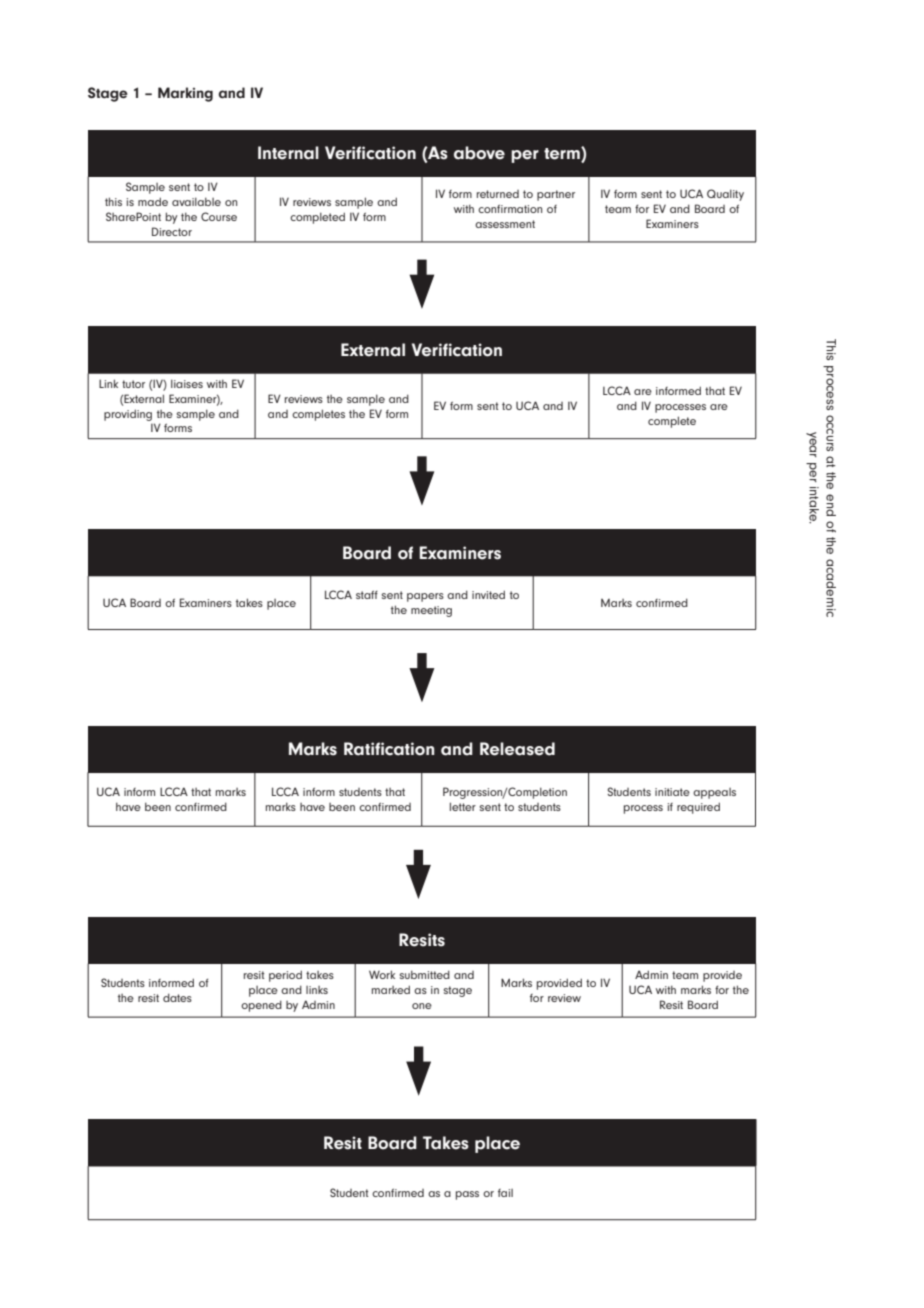  Describe the element at coordinates (285, 976) in the image. I see `period` at that location.
